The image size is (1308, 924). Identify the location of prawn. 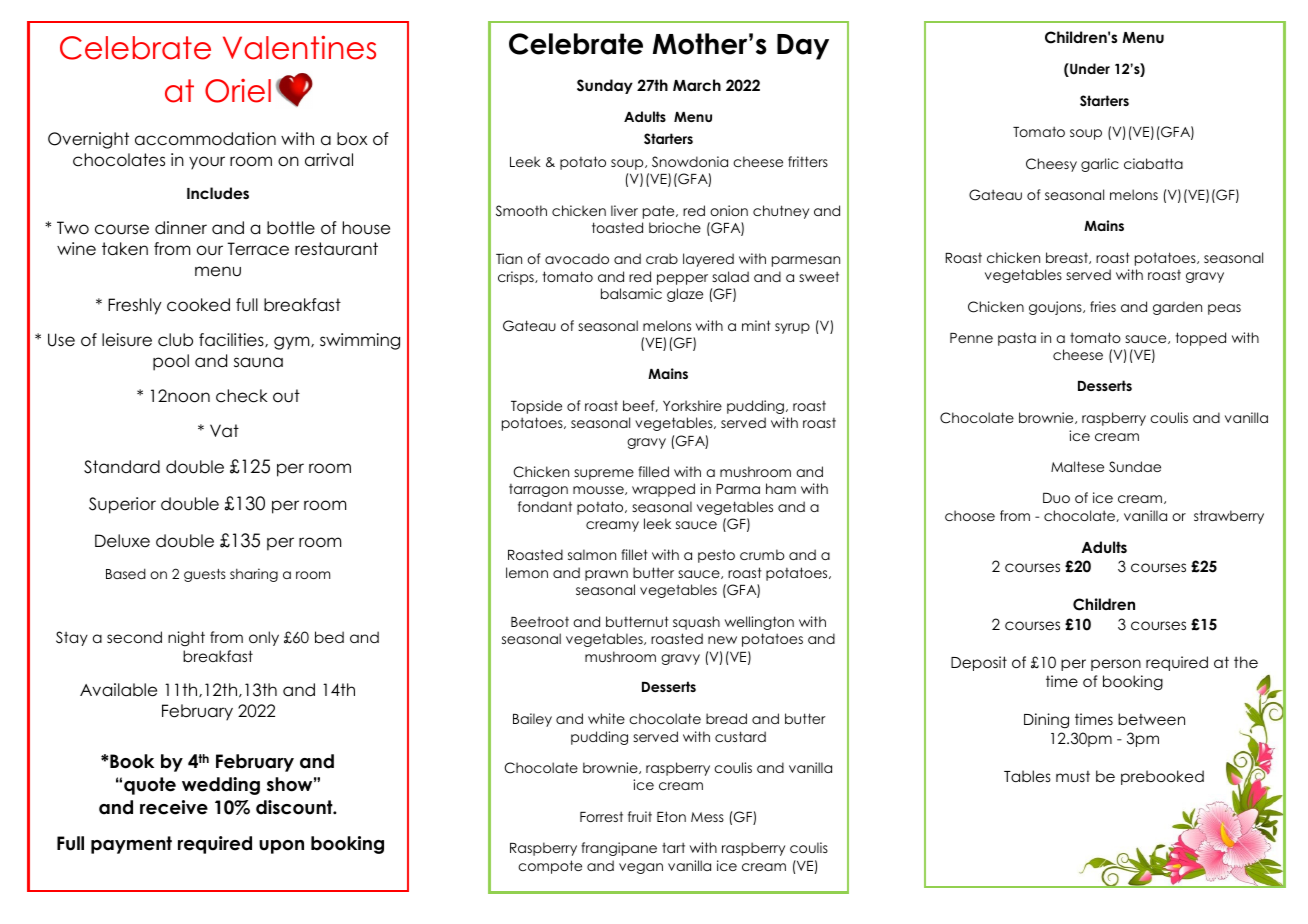
(606, 575).
